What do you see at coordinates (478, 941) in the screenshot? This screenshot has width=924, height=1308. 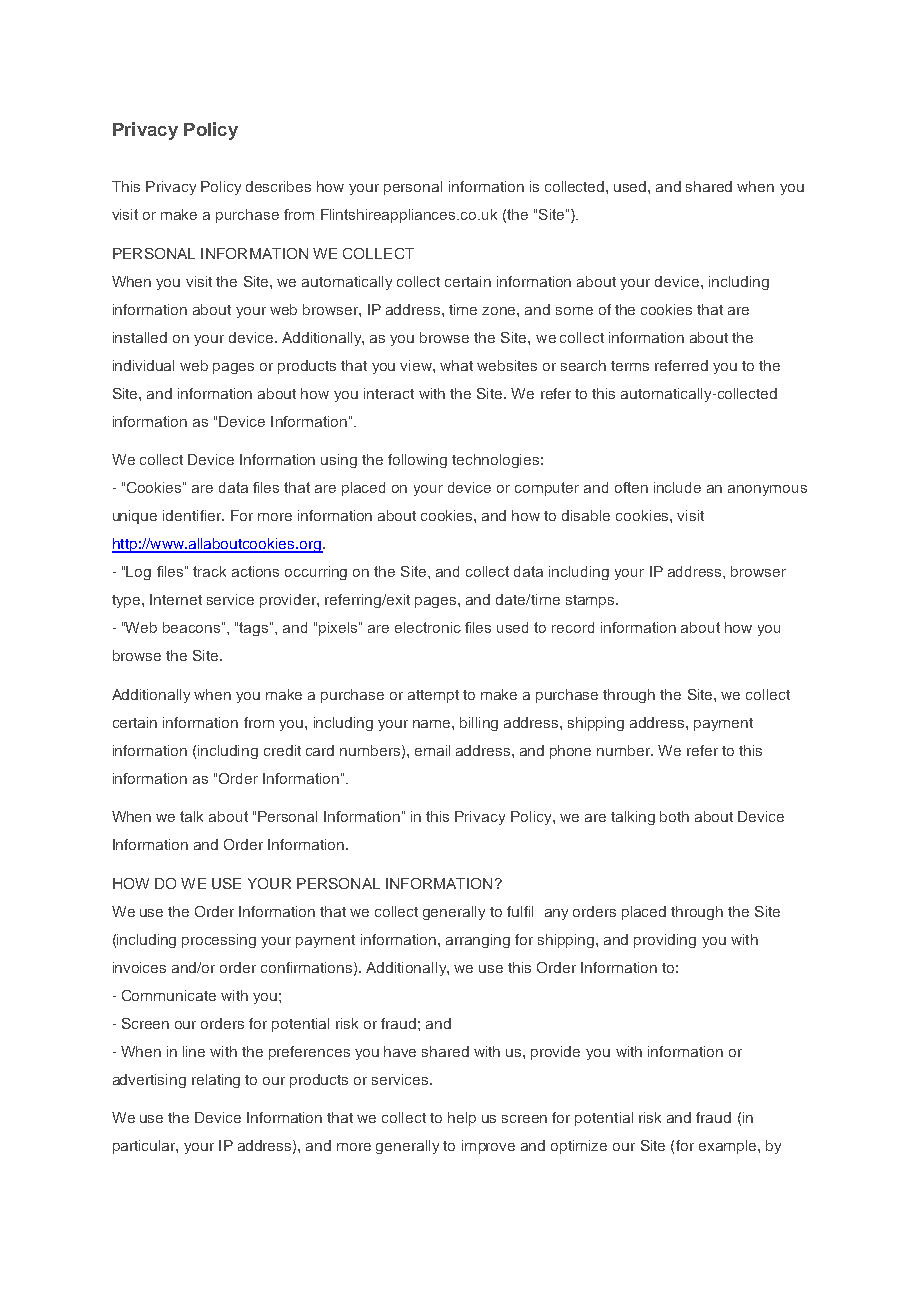 I see `arranging` at bounding box center [478, 941].
